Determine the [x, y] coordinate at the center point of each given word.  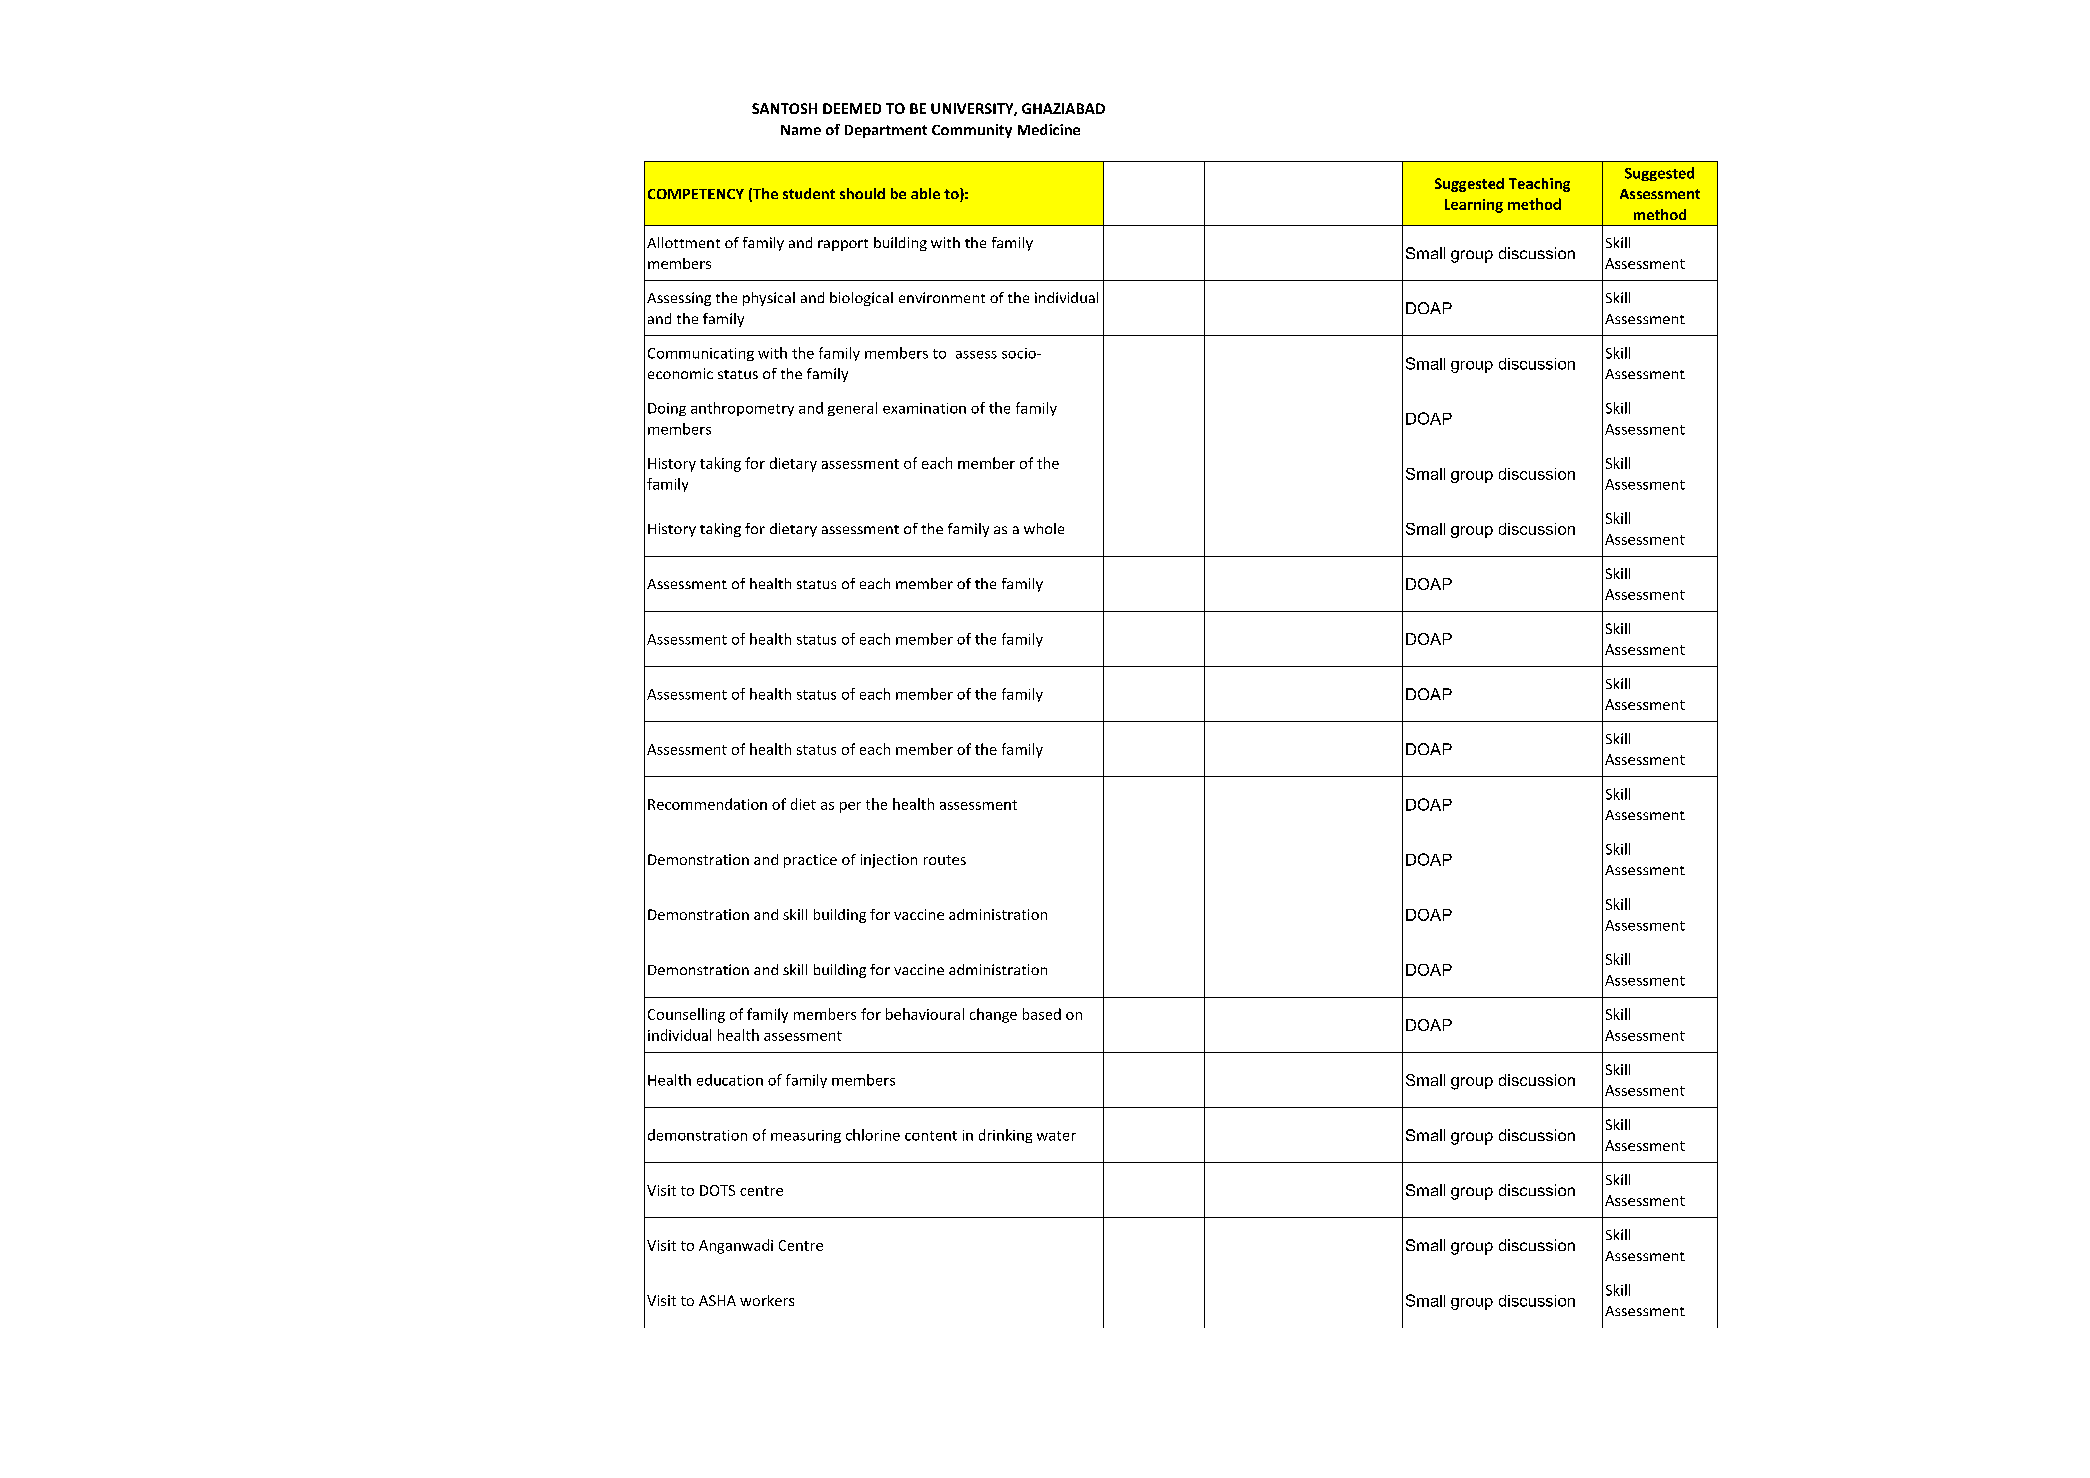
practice [810, 861]
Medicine [1049, 129]
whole [1044, 528]
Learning [1474, 206]
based [1042, 1014]
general [852, 409]
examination [924, 408]
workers [767, 1300]
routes [945, 860]
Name [801, 130]
